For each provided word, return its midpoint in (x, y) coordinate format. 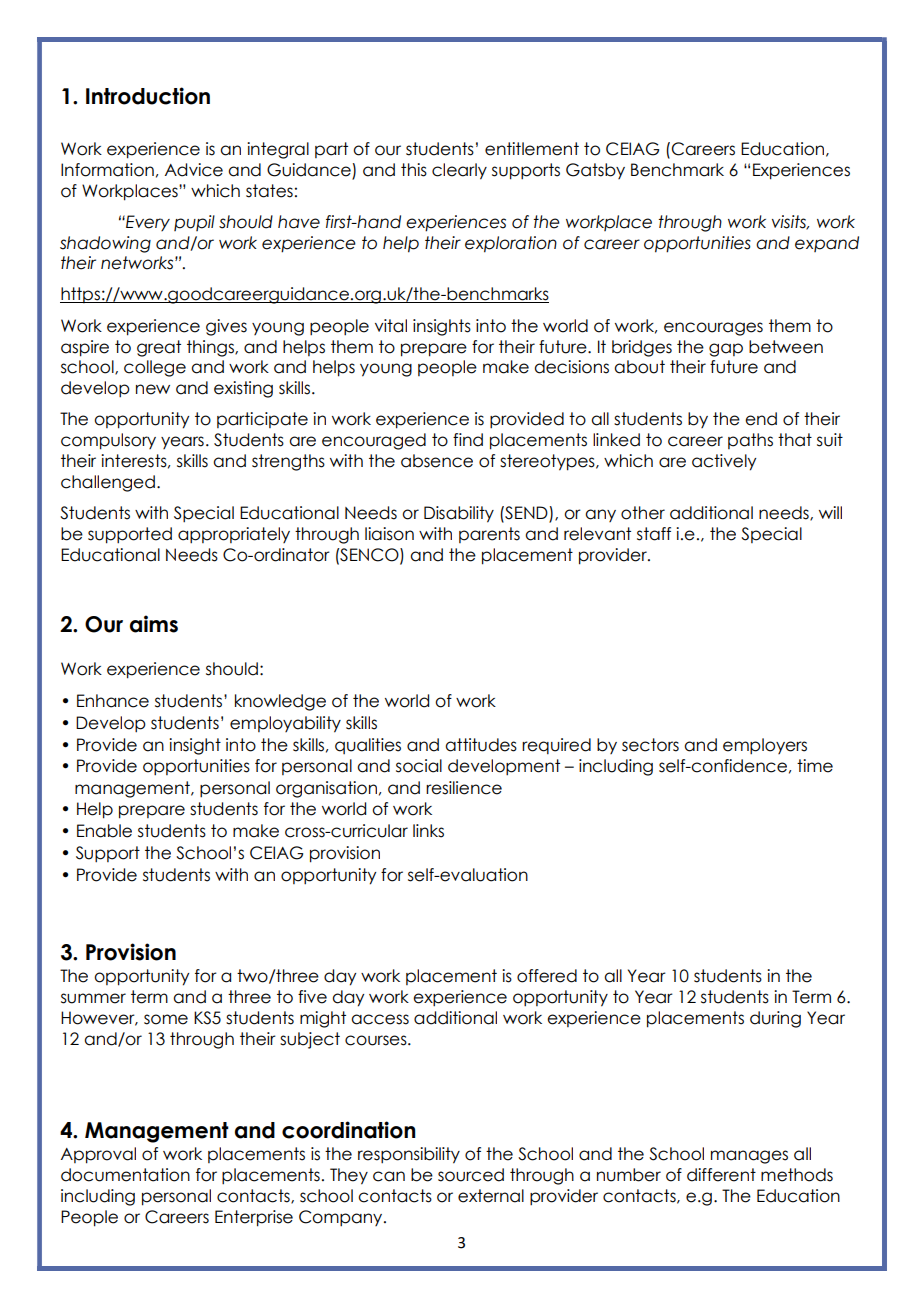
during (775, 1019)
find (468, 440)
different (721, 1175)
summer (93, 998)
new (153, 389)
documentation (125, 1175)
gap (726, 350)
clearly (459, 171)
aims (154, 624)
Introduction (148, 96)
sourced (471, 1175)
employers (765, 746)
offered (547, 976)
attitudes (481, 745)
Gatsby (595, 171)
